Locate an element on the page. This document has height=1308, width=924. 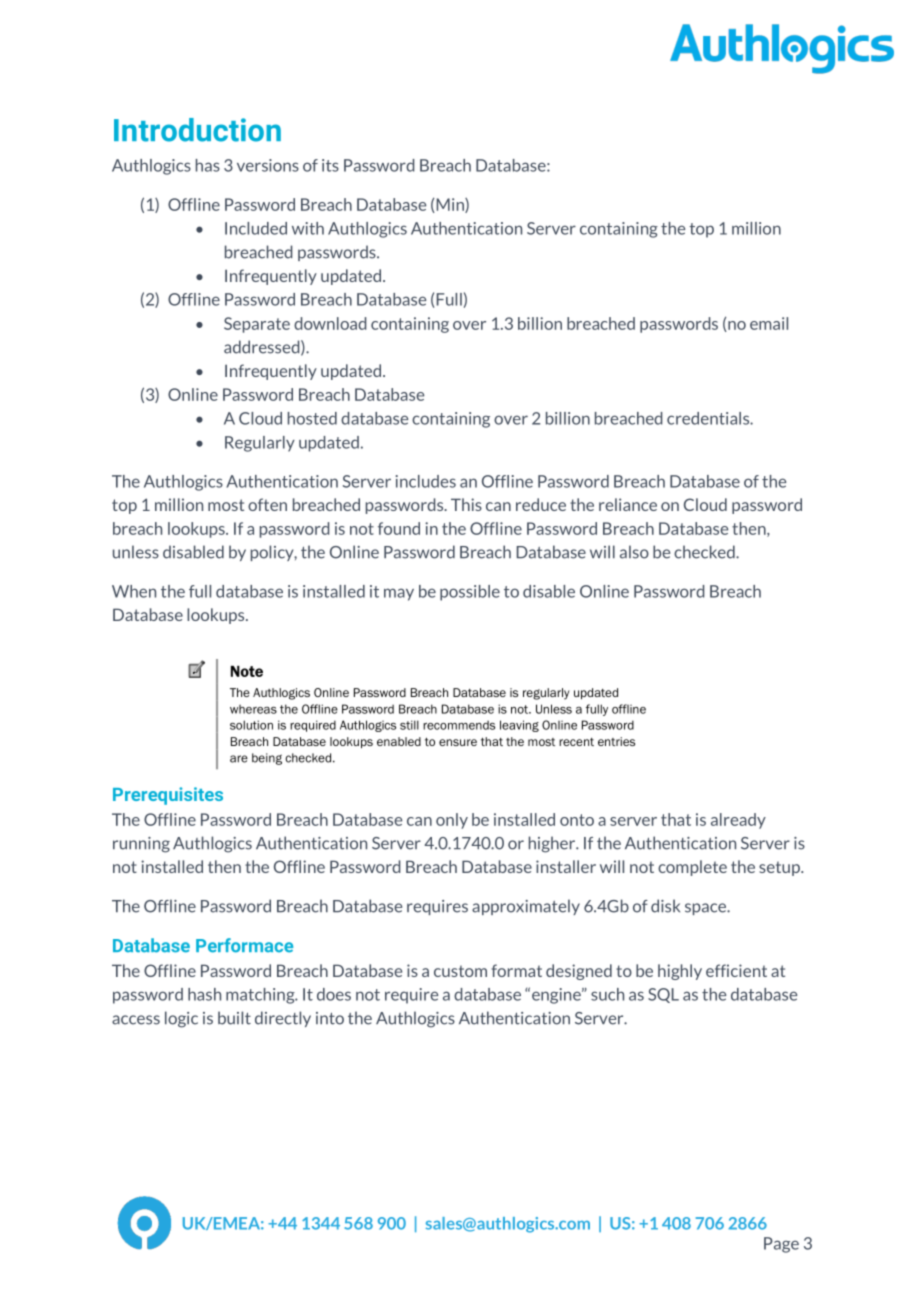
into is located at coordinates (330, 1018).
